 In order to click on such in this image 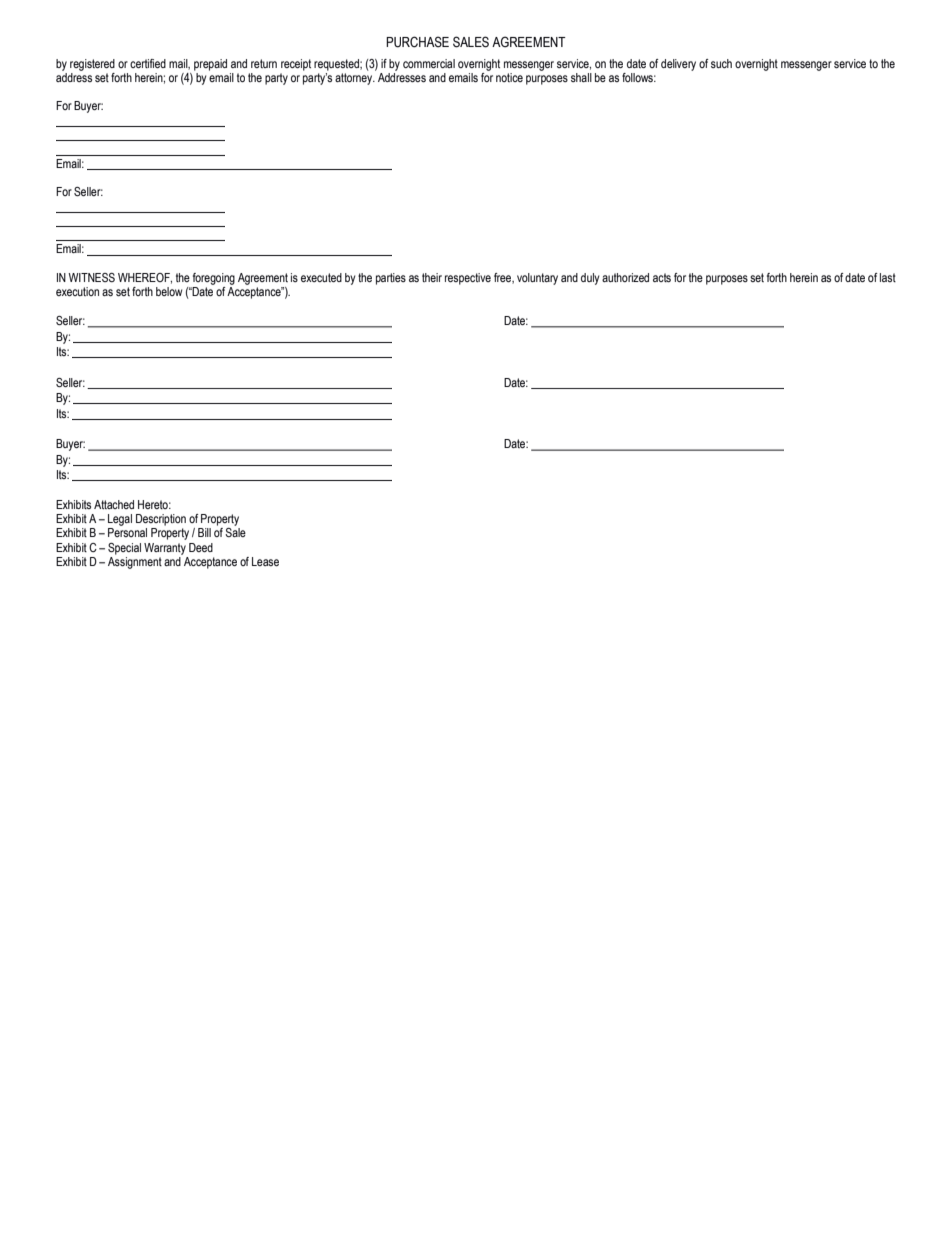, I will do `click(721, 63)`.
